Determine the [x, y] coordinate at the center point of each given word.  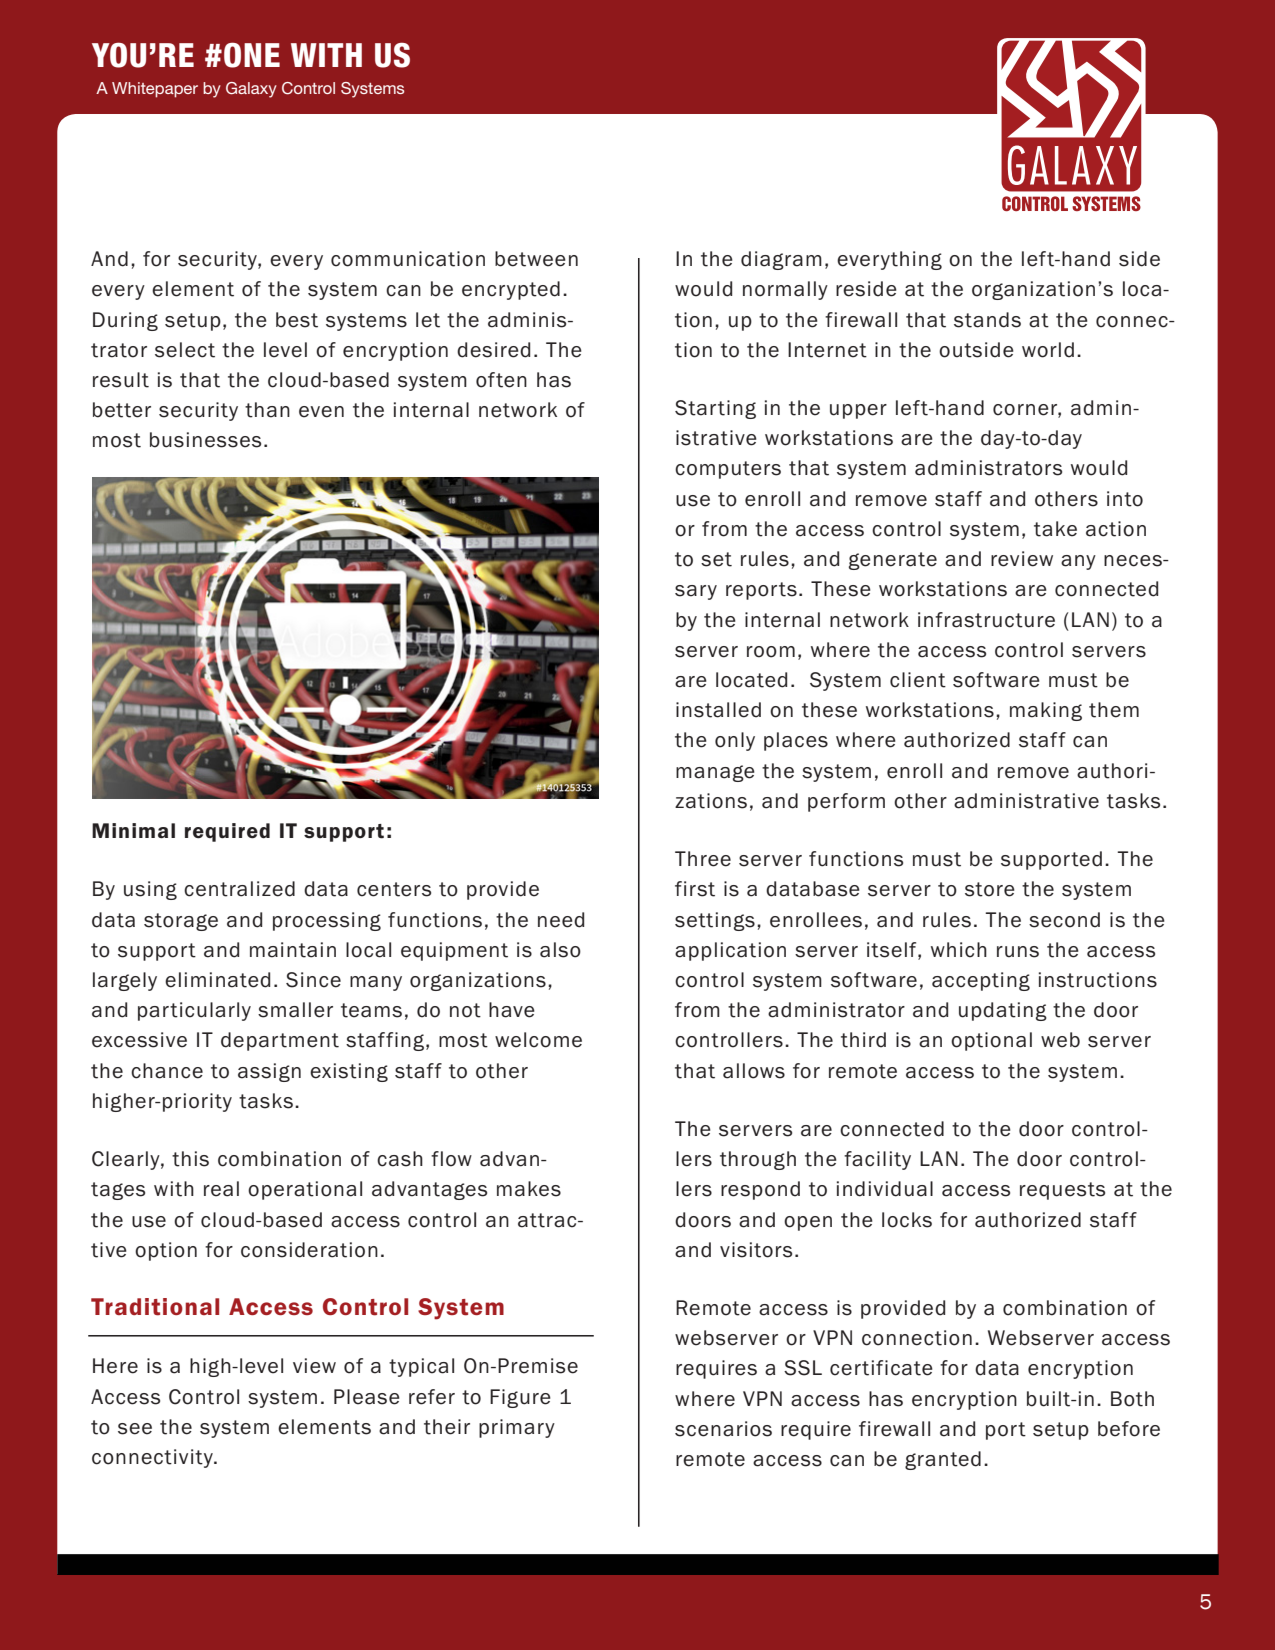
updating [1003, 1011]
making [1046, 711]
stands [987, 320]
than [267, 410]
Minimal [133, 830]
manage [715, 773]
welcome [538, 1040]
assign [269, 1072]
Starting [715, 409]
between [536, 259]
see [135, 1429]
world [1048, 350]
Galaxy [251, 90]
